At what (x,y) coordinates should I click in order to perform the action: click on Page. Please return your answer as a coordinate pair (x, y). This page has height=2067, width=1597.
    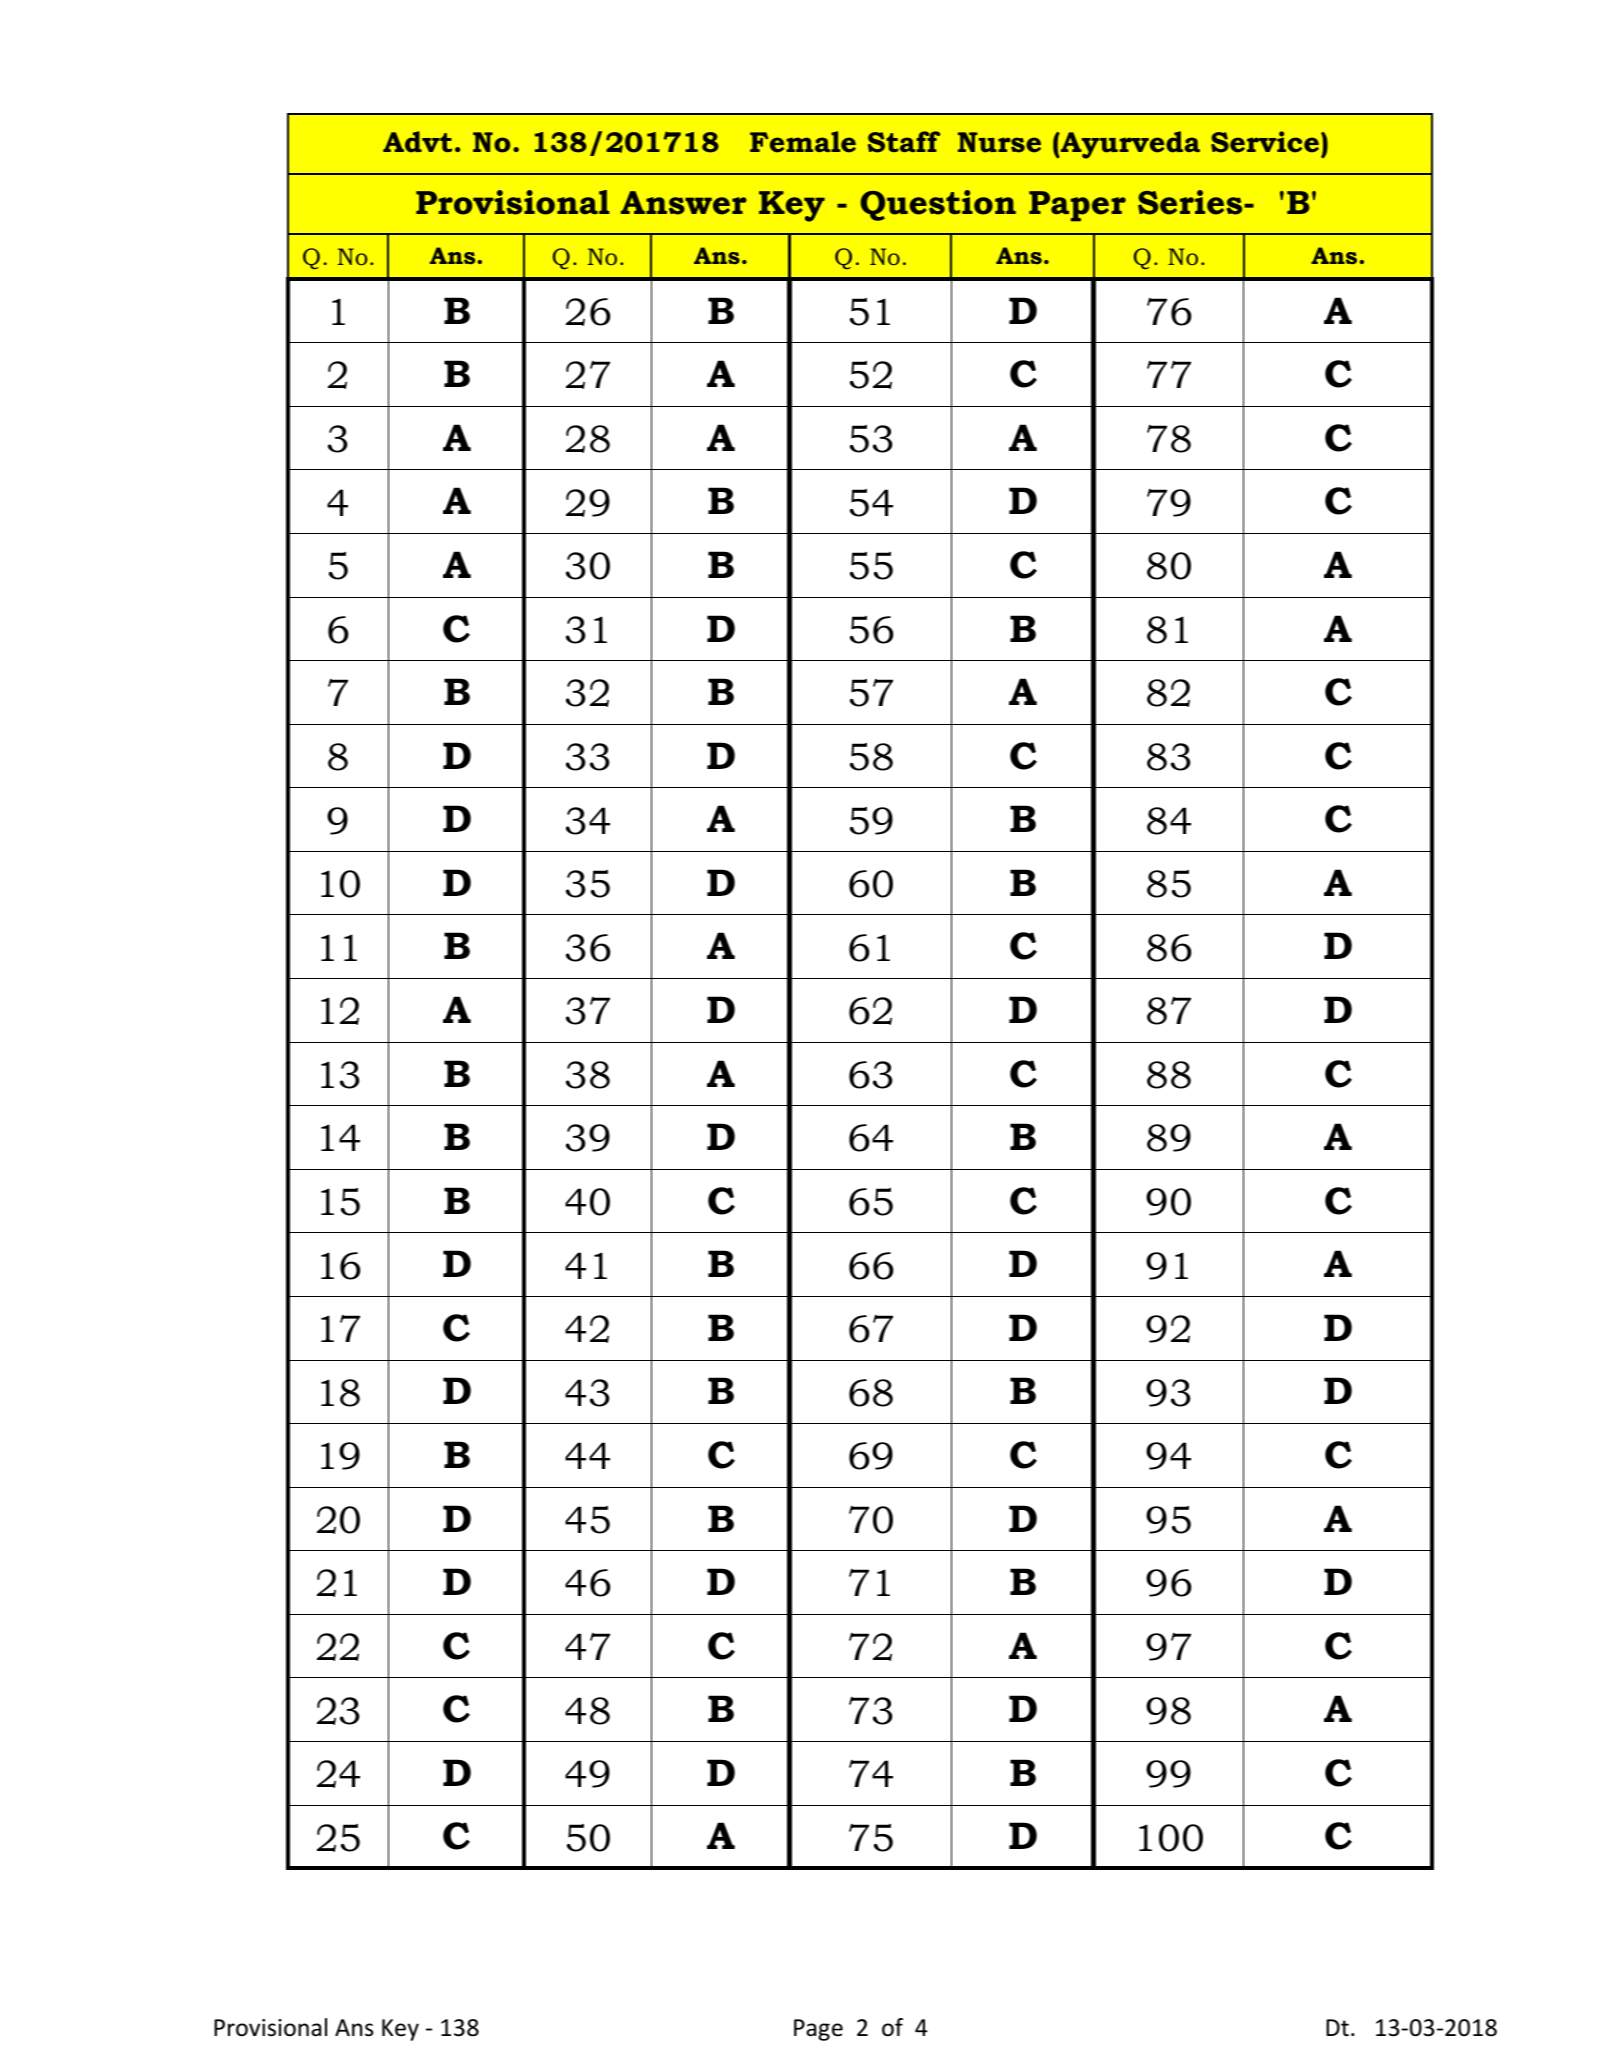
    Looking at the image, I should click on (818, 2030).
